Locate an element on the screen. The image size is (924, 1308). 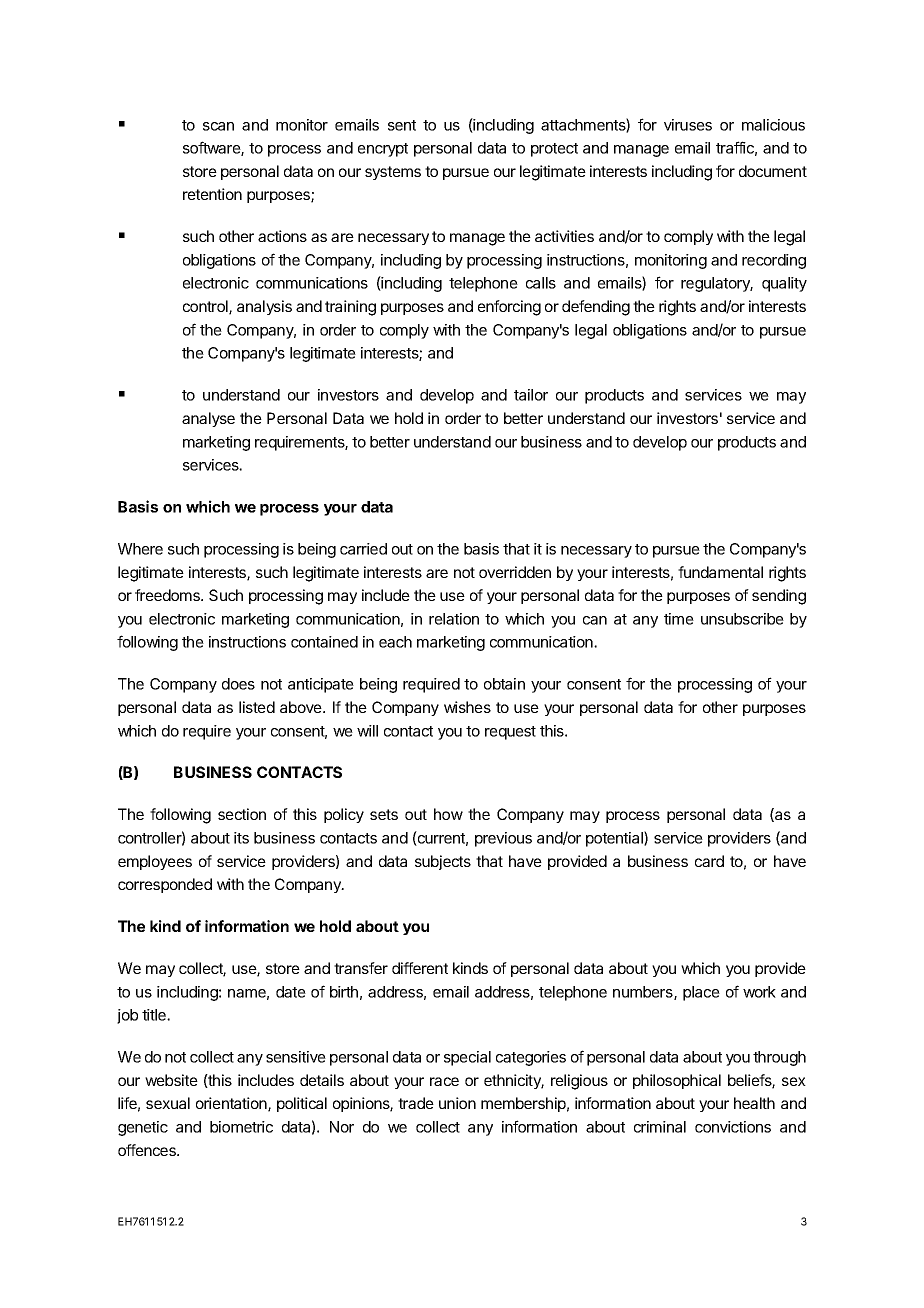
convictions is located at coordinates (733, 1127).
